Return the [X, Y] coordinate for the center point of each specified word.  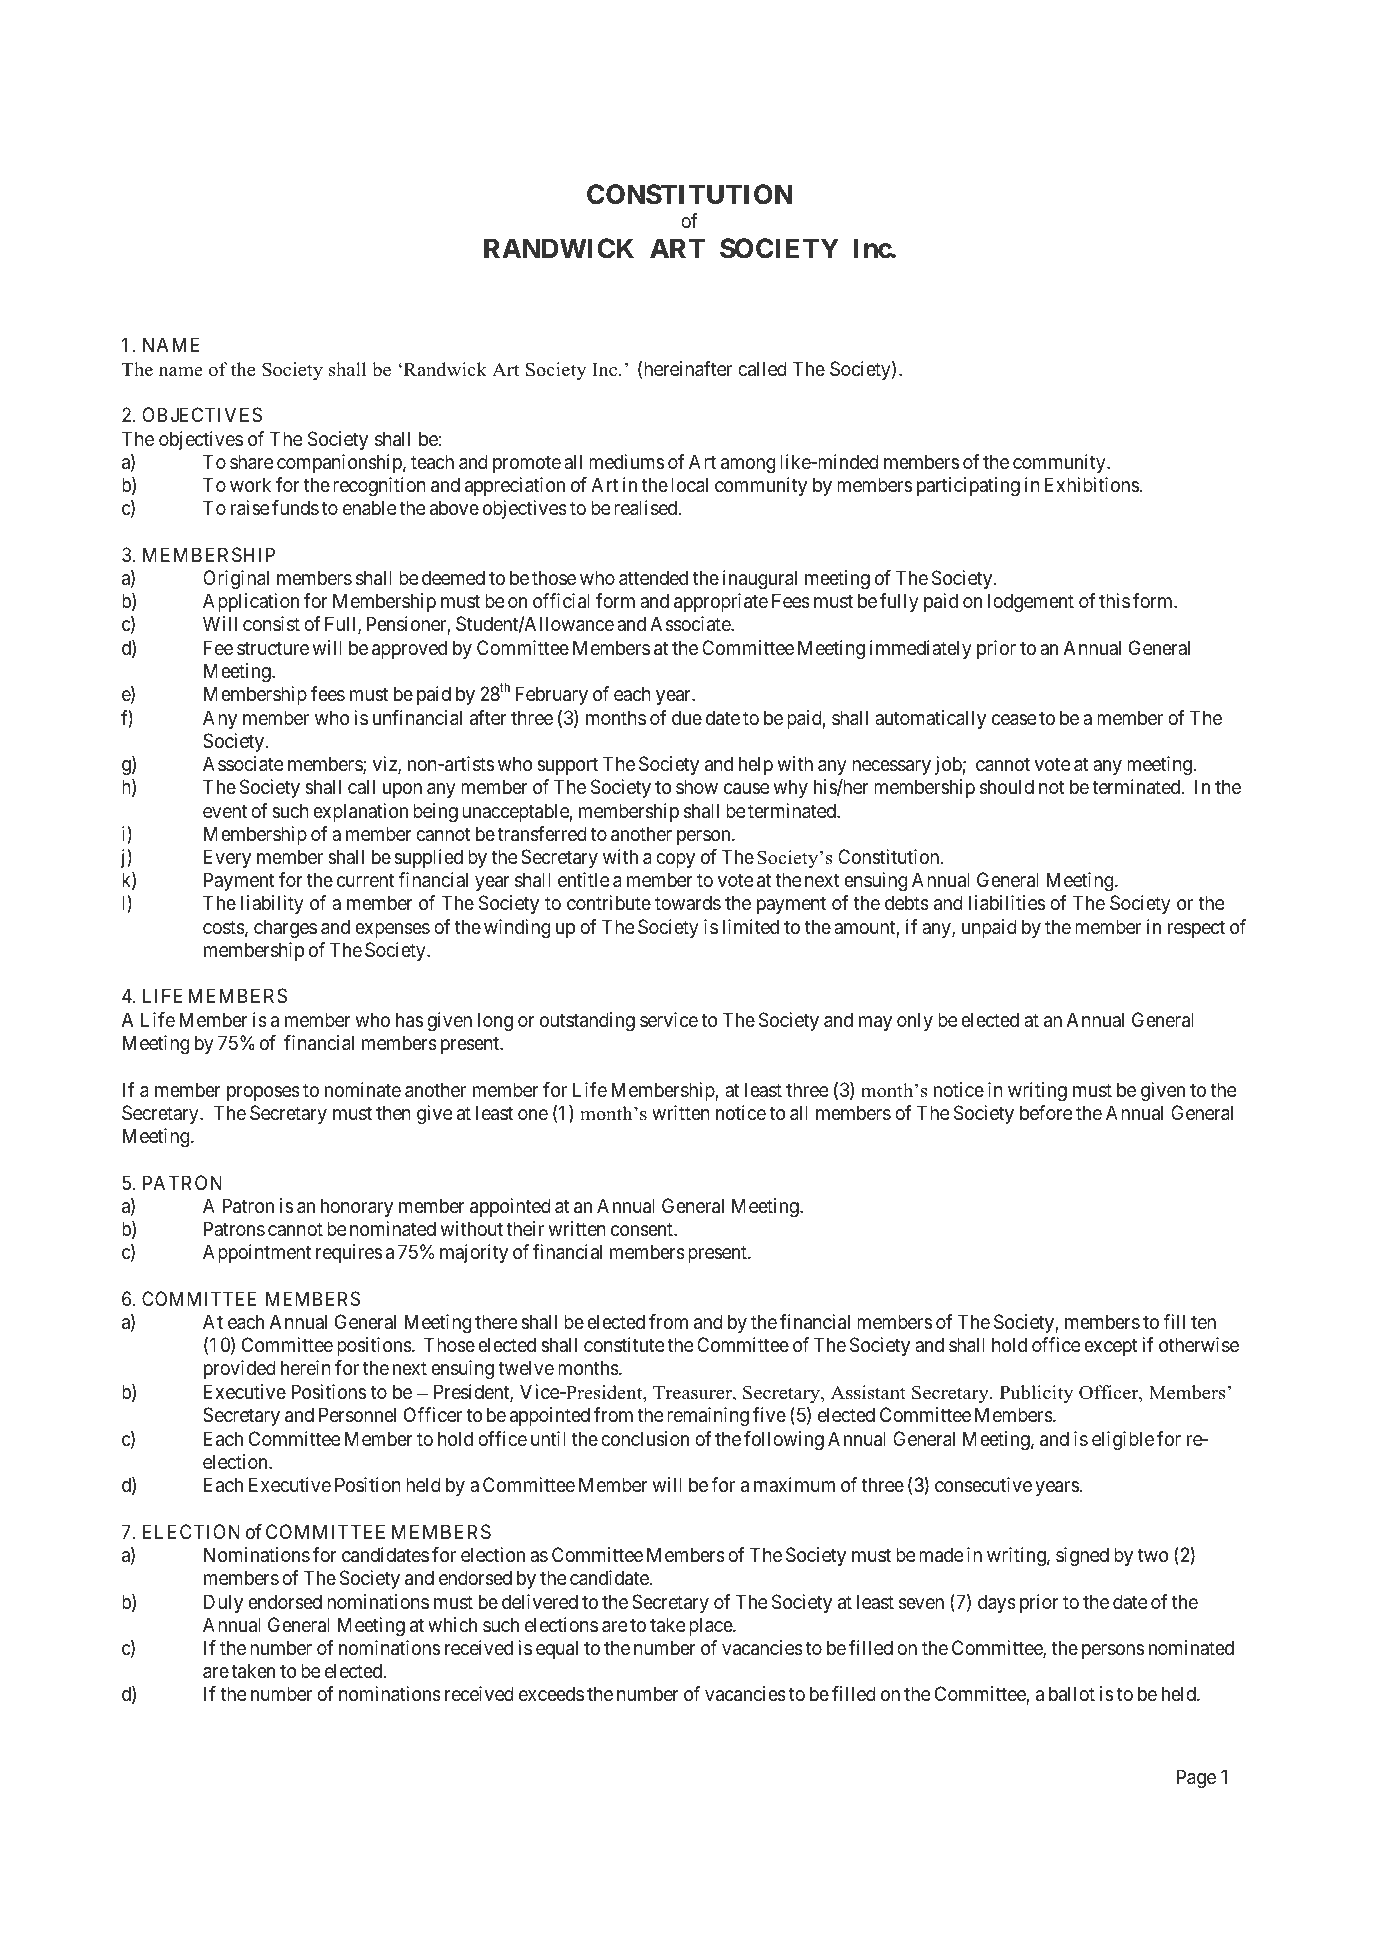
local [689, 485]
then [393, 1112]
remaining [708, 1417]
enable [369, 508]
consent [643, 1229]
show [697, 786]
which [452, 1624]
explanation [360, 812]
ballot [1072, 1694]
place [711, 1626]
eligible [1123, 1441]
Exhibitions [1092, 484]
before [1046, 1112]
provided [240, 1369]
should [1007, 787]
